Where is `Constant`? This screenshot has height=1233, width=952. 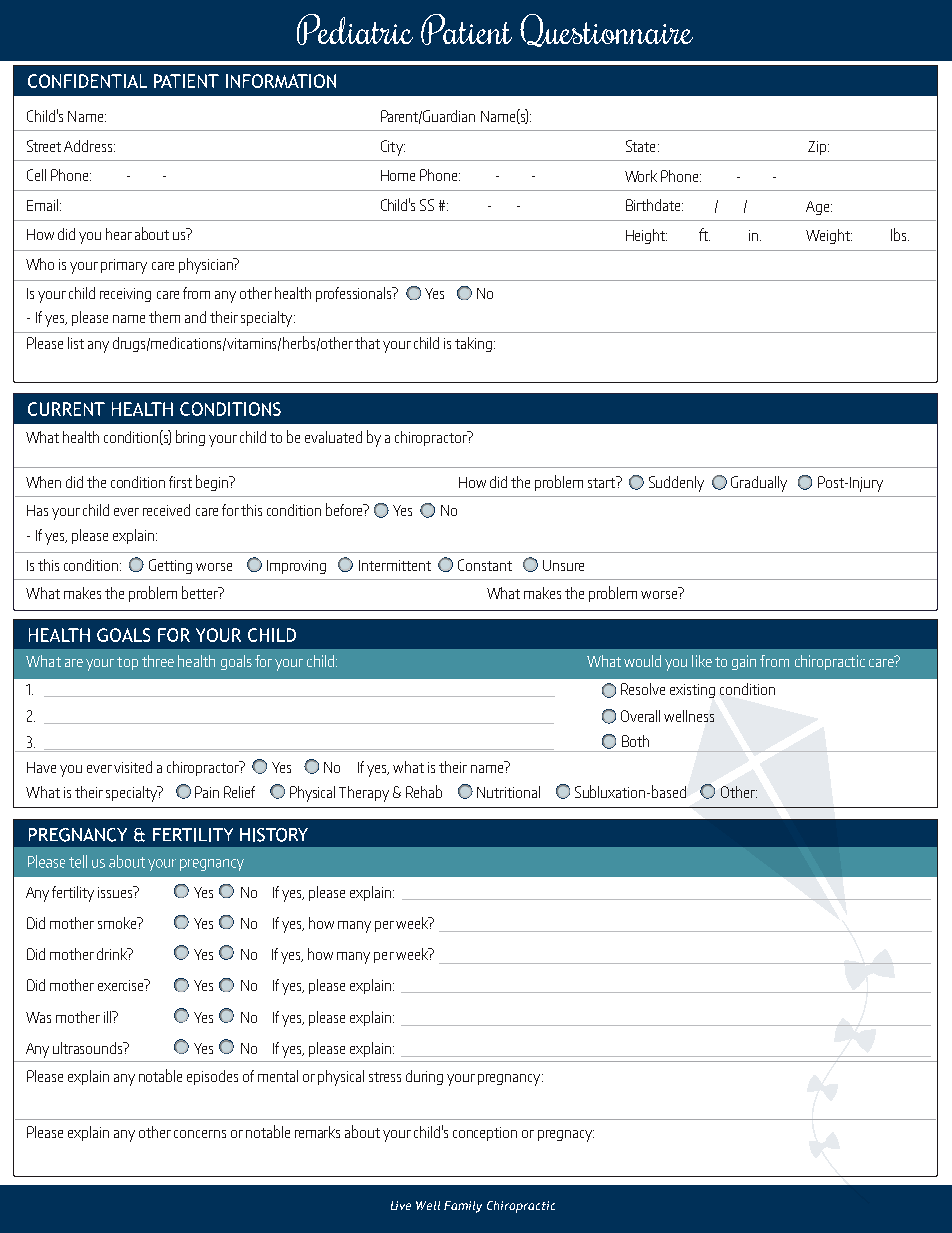 Constant is located at coordinates (485, 565).
